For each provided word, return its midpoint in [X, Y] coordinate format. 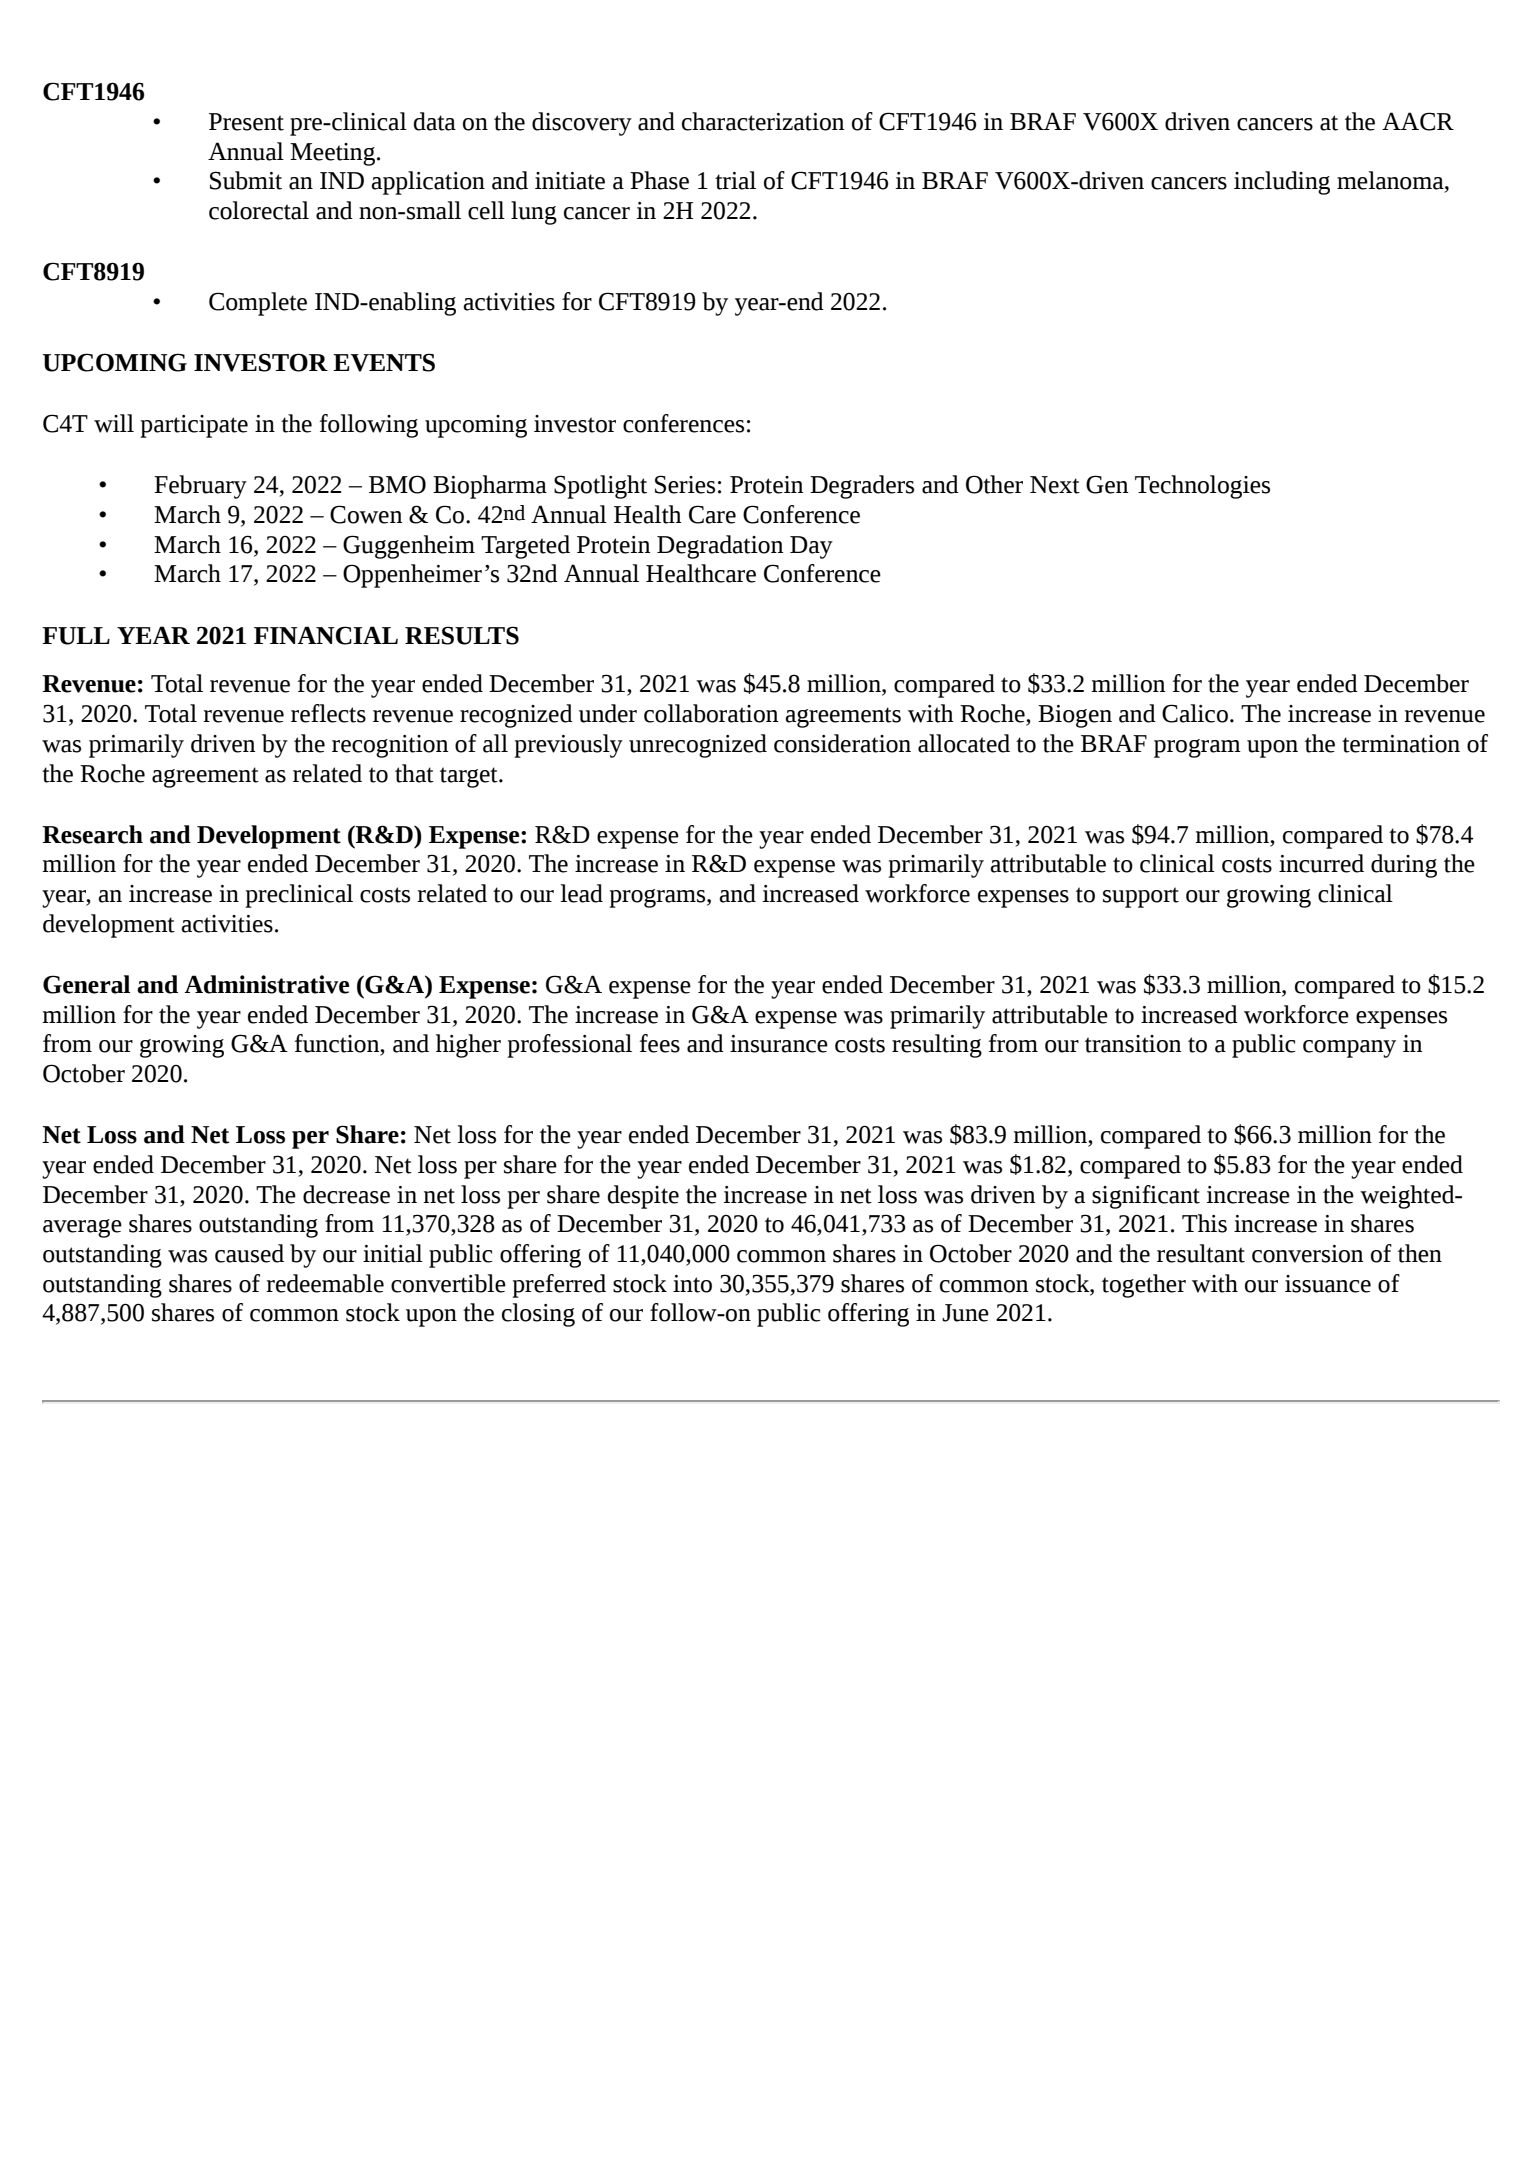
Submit [246, 180]
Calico [1195, 713]
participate [194, 426]
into [692, 1284]
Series [685, 484]
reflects [328, 713]
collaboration [711, 713]
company [1349, 1049]
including [1282, 183]
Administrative [267, 984]
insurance [779, 1044]
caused [249, 1253]
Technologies [1202, 487]
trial [735, 180]
